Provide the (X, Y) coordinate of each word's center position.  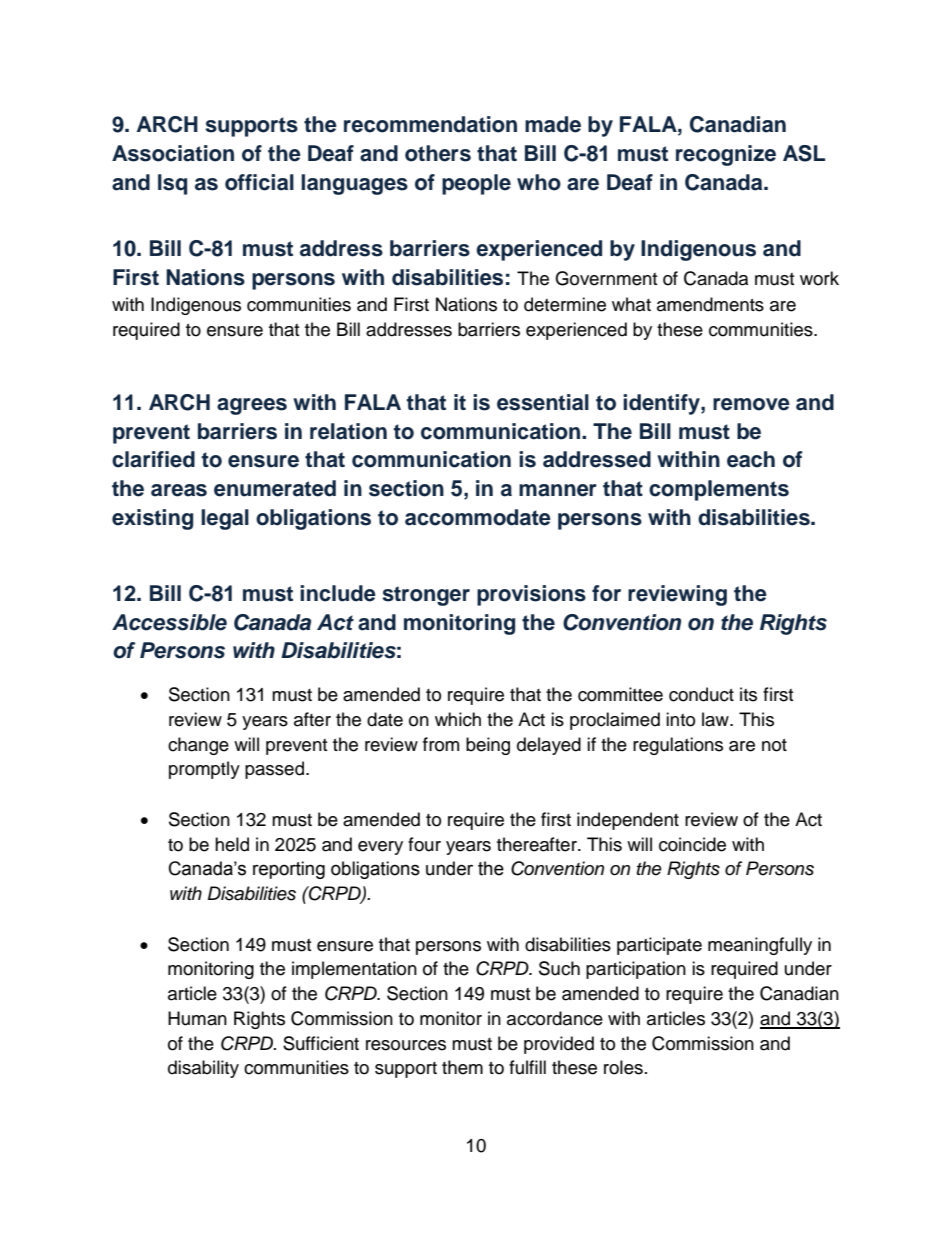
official (259, 182)
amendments (710, 304)
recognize (726, 155)
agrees (252, 406)
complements (719, 490)
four (424, 844)
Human (197, 1018)
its (748, 694)
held (232, 844)
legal (225, 519)
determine (565, 304)
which (458, 719)
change (198, 746)
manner (558, 490)
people (476, 184)
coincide (692, 844)
